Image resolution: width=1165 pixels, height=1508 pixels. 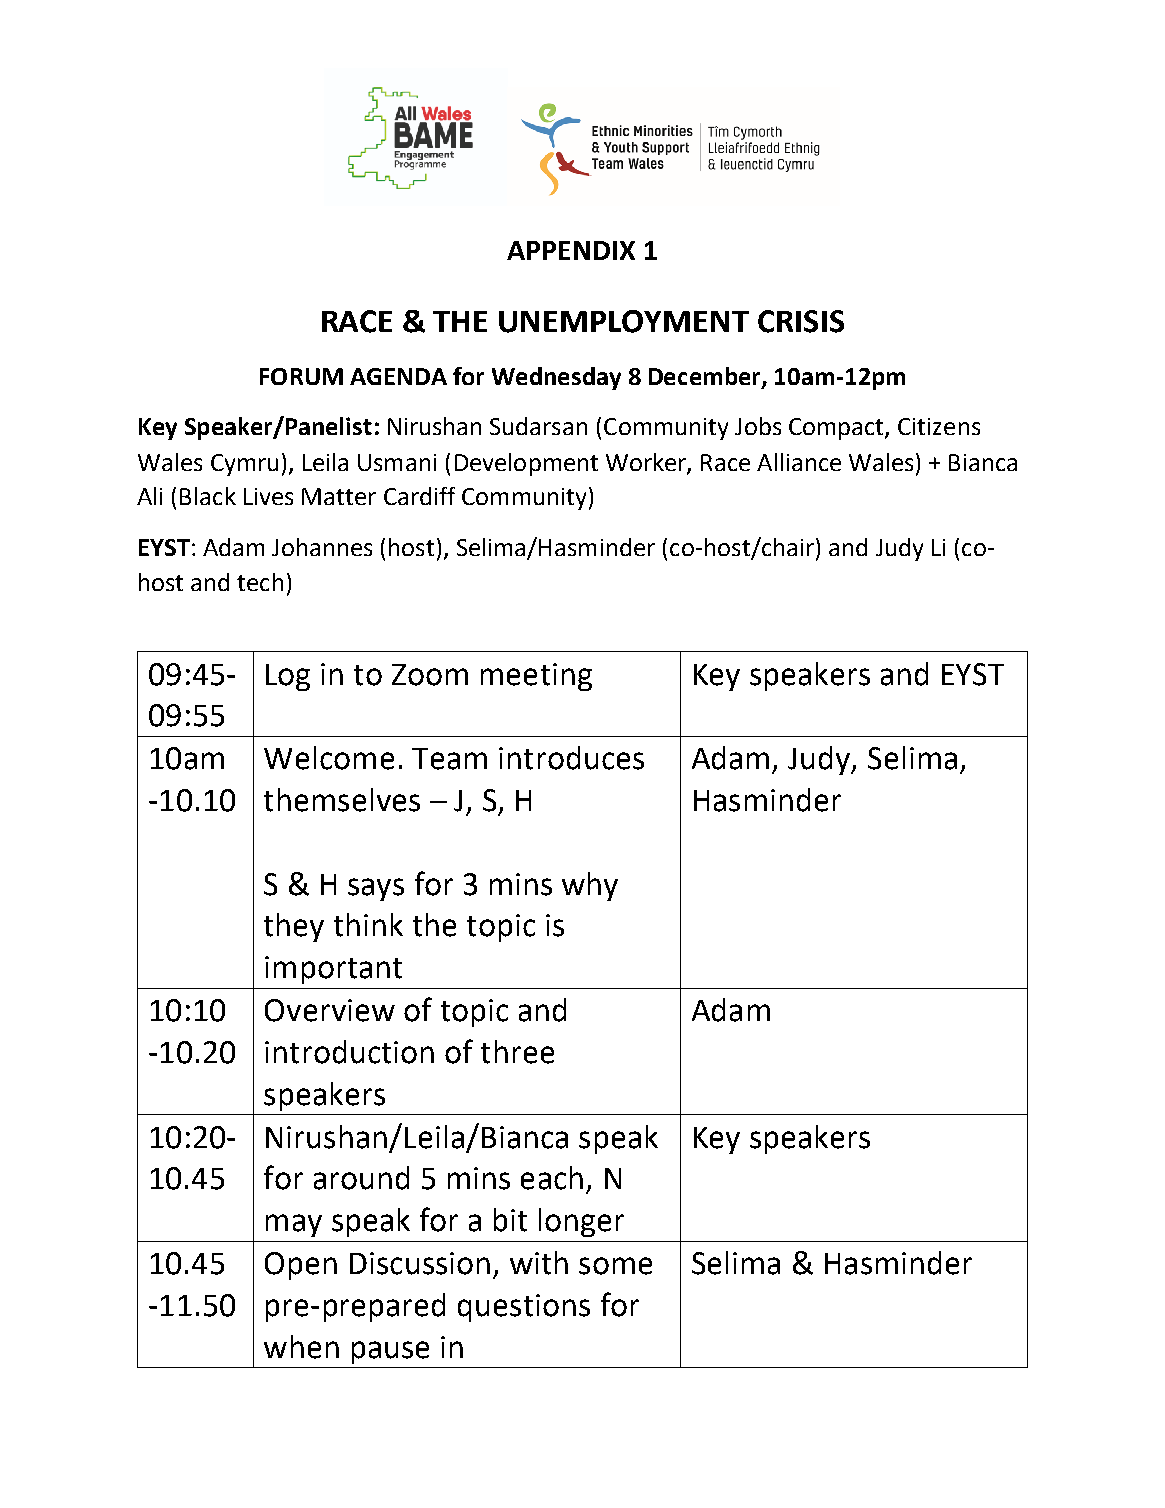 I want to click on Alliance, so click(x=799, y=462).
